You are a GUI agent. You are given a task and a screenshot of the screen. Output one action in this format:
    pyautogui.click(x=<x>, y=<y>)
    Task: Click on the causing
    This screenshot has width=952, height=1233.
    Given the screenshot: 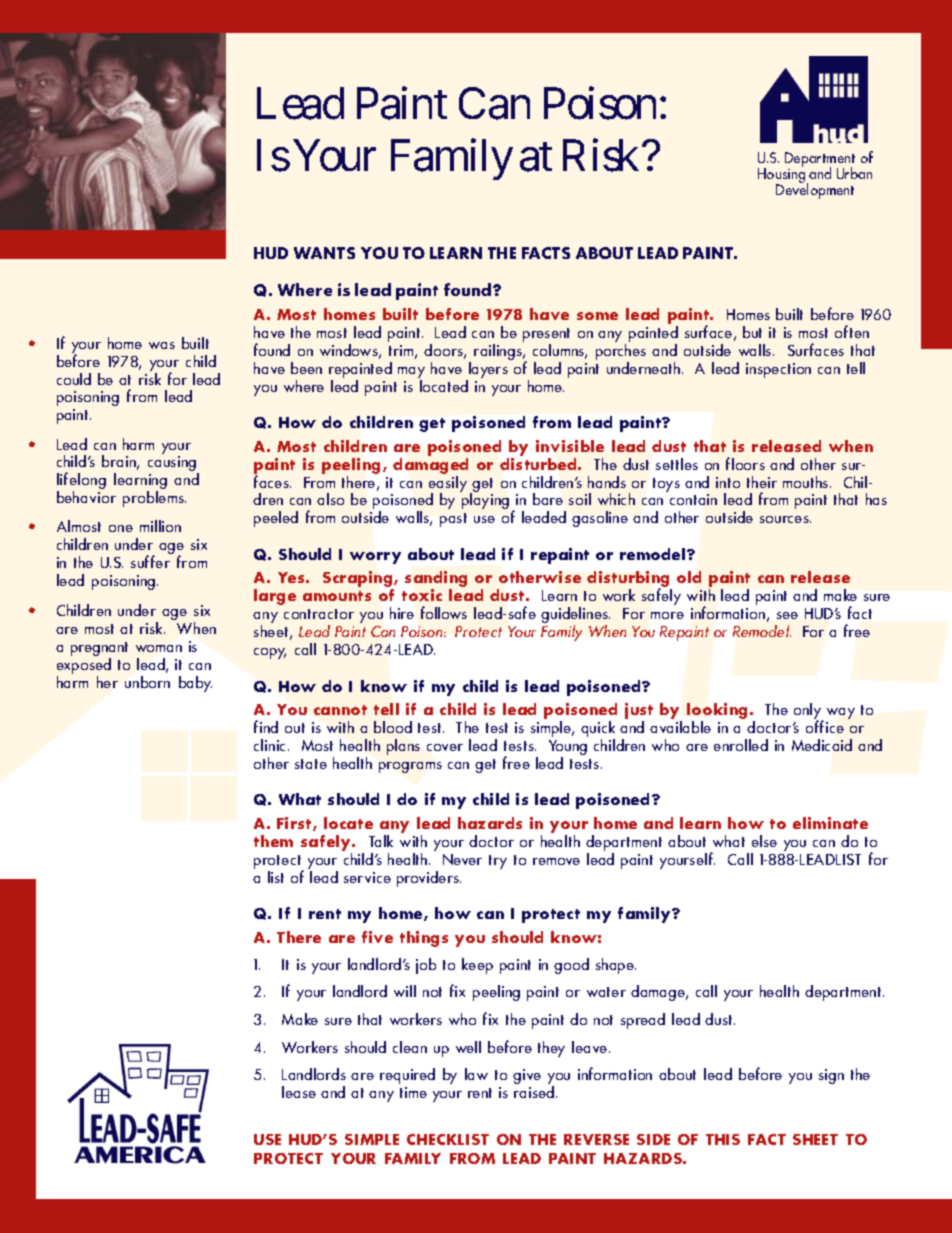 What is the action you would take?
    pyautogui.click(x=173, y=465)
